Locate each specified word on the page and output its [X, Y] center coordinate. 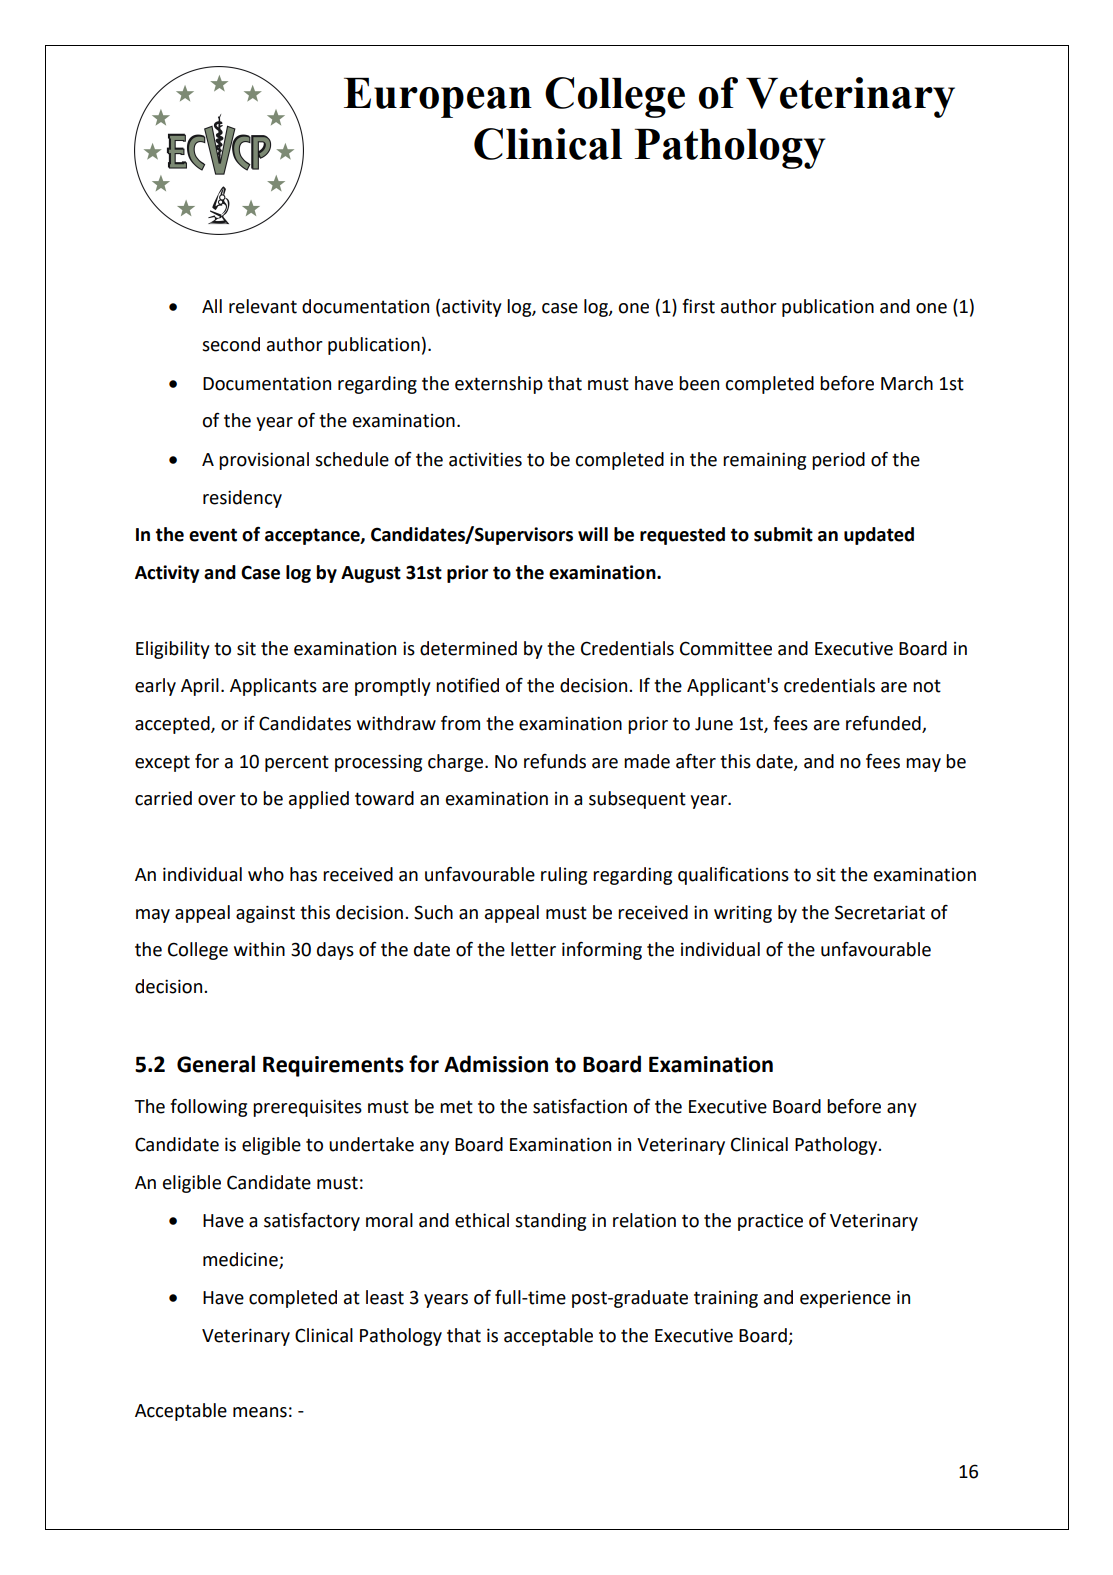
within [259, 949]
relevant [263, 306]
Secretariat [880, 912]
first [698, 306]
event [213, 535]
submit [783, 534]
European [438, 98]
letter [533, 949]
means [260, 1412]
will [593, 534]
